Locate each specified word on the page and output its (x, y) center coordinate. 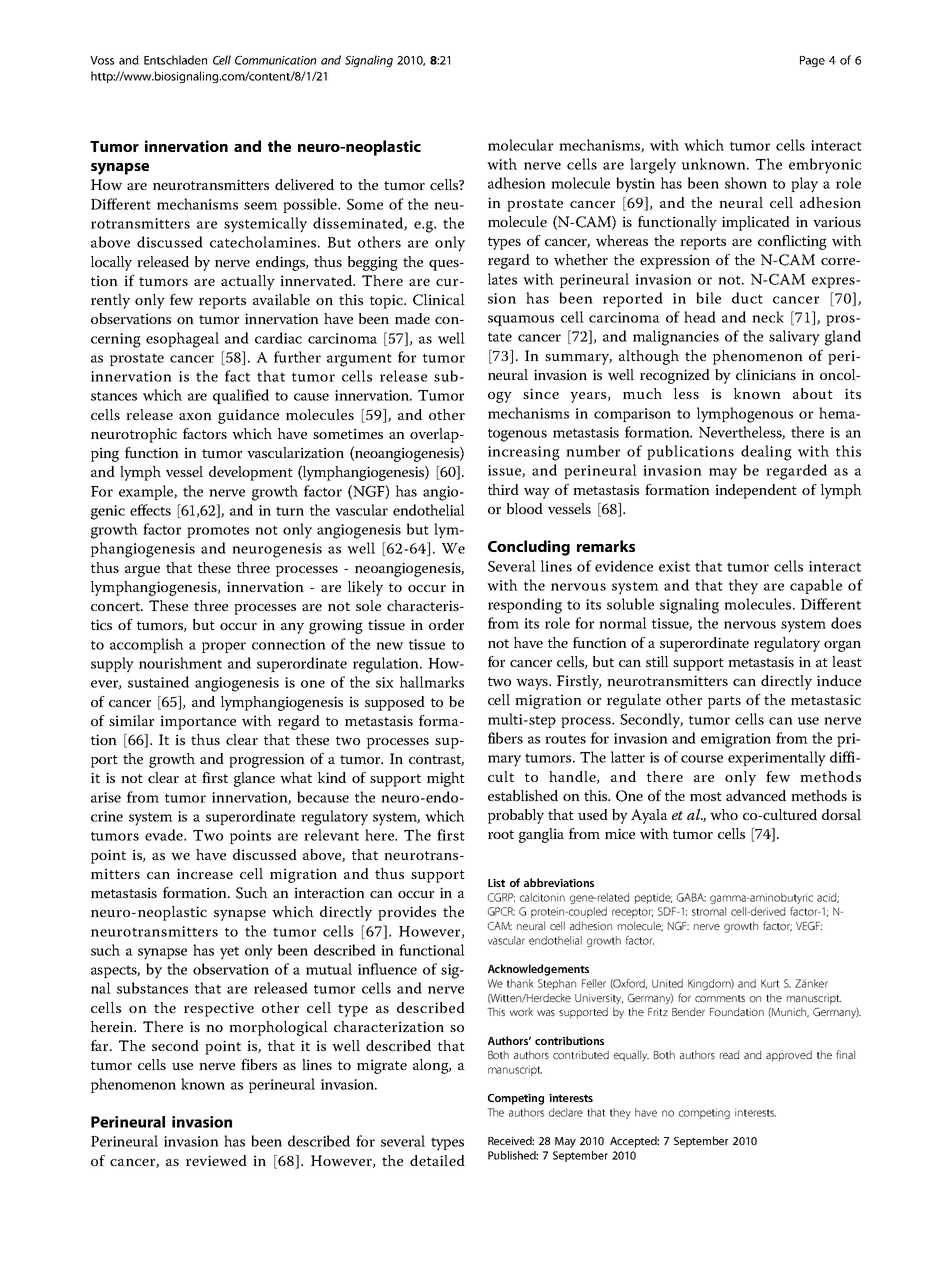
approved (789, 1056)
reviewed (216, 1161)
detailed (437, 1160)
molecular (520, 145)
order (446, 624)
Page (812, 61)
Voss (102, 60)
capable (816, 586)
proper (224, 647)
